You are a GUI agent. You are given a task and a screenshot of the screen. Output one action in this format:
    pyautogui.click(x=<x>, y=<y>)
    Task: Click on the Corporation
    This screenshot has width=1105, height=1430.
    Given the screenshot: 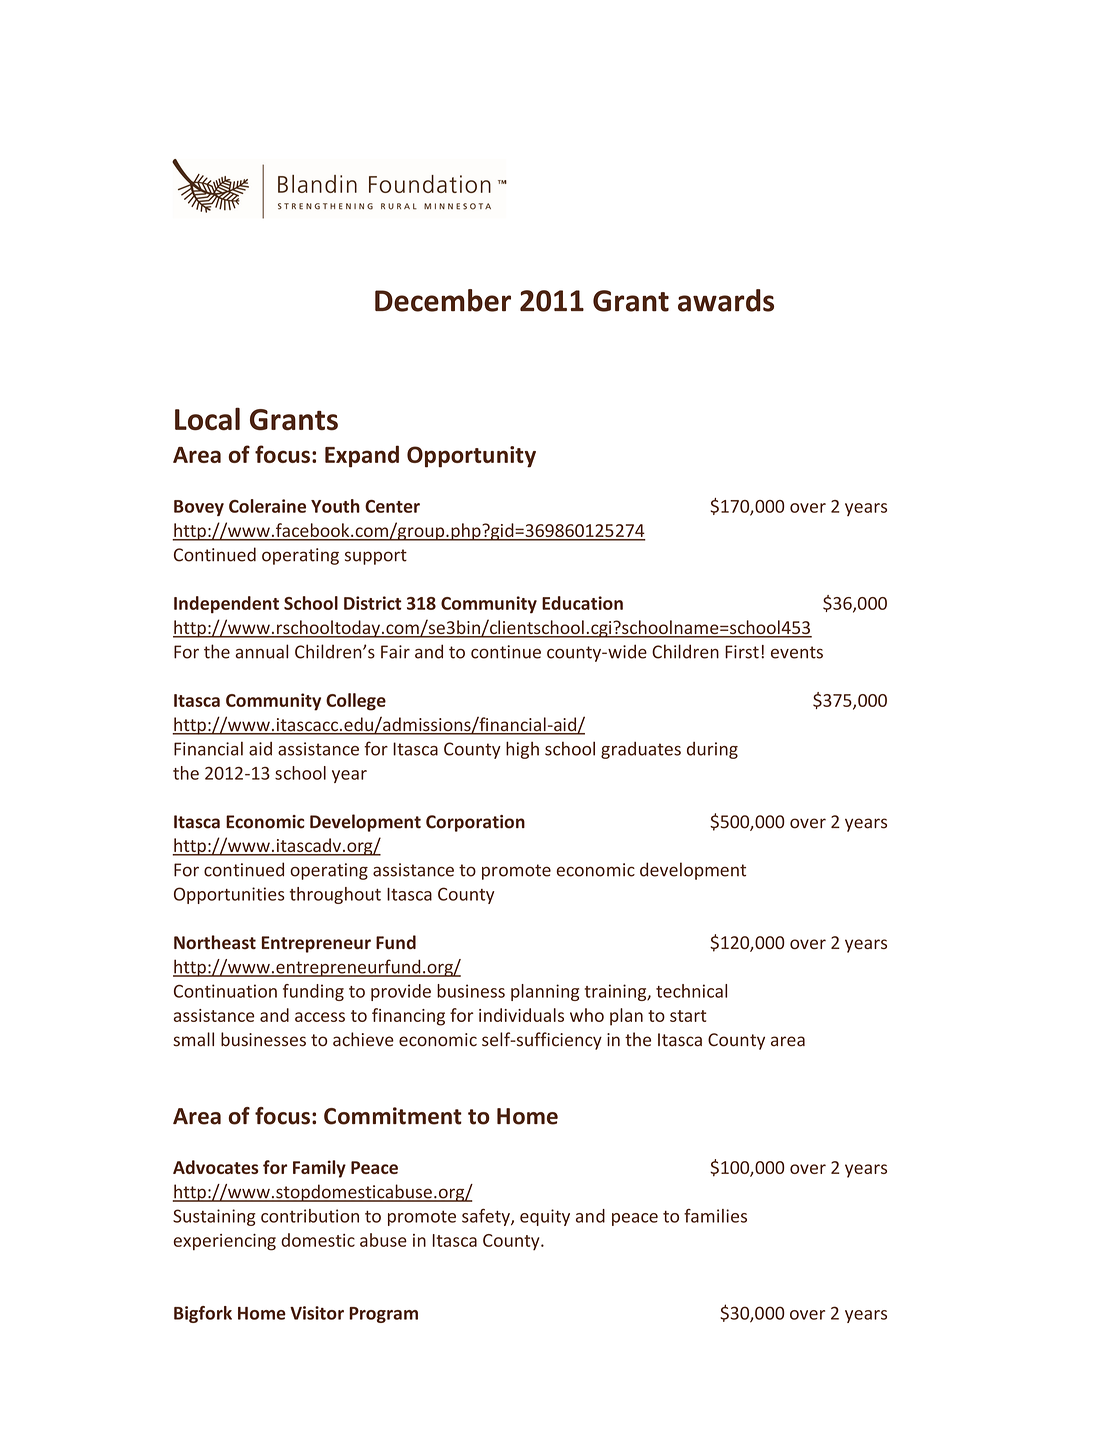 What is the action you would take?
    pyautogui.click(x=475, y=823)
